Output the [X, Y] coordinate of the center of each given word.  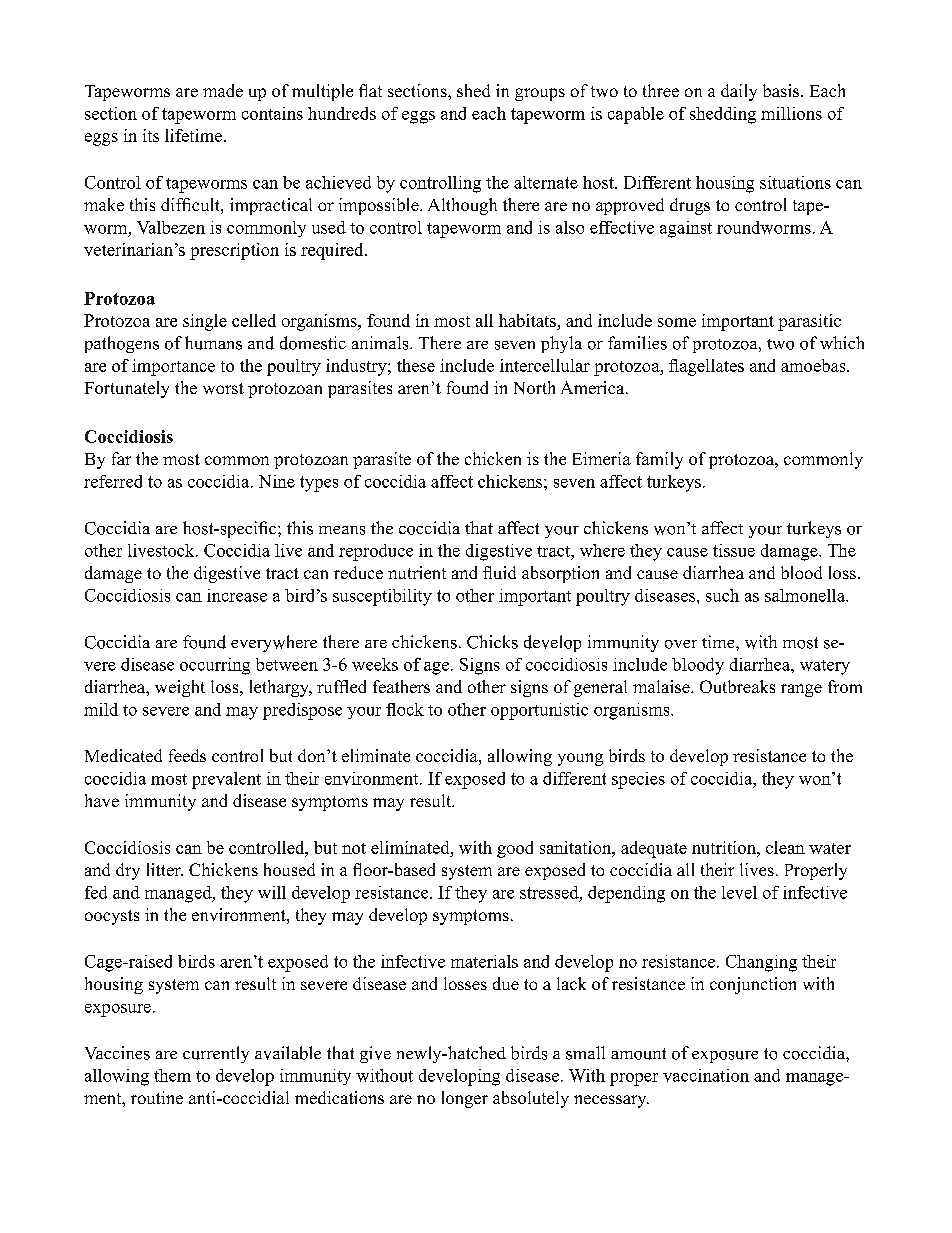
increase [237, 595]
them [172, 1075]
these [416, 365]
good [515, 849]
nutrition [725, 847]
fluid [499, 572]
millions [791, 113]
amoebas [814, 365]
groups [540, 94]
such [722, 595]
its [151, 135]
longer [465, 1099]
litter [165, 869]
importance [173, 367]
